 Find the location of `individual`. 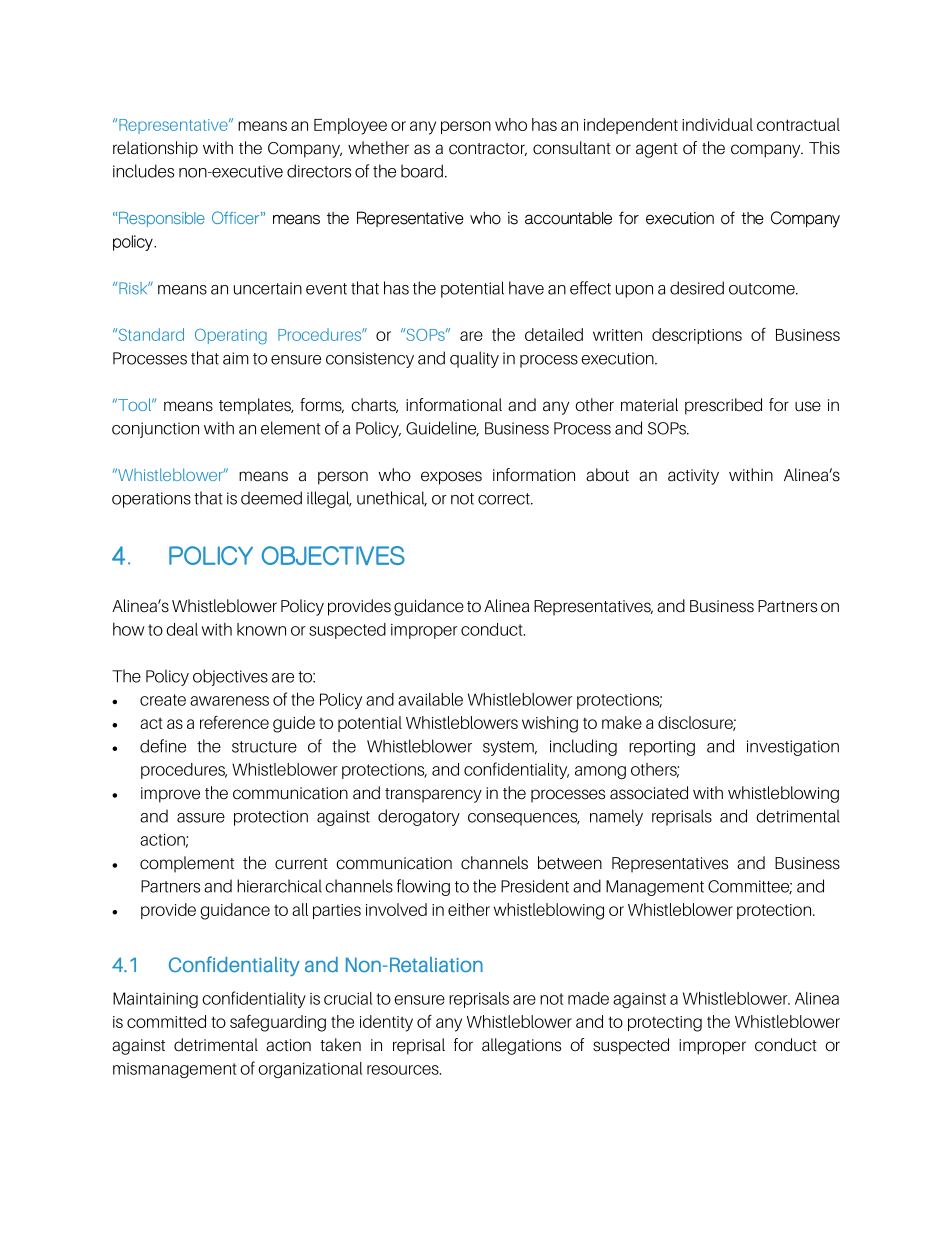

individual is located at coordinates (717, 124).
